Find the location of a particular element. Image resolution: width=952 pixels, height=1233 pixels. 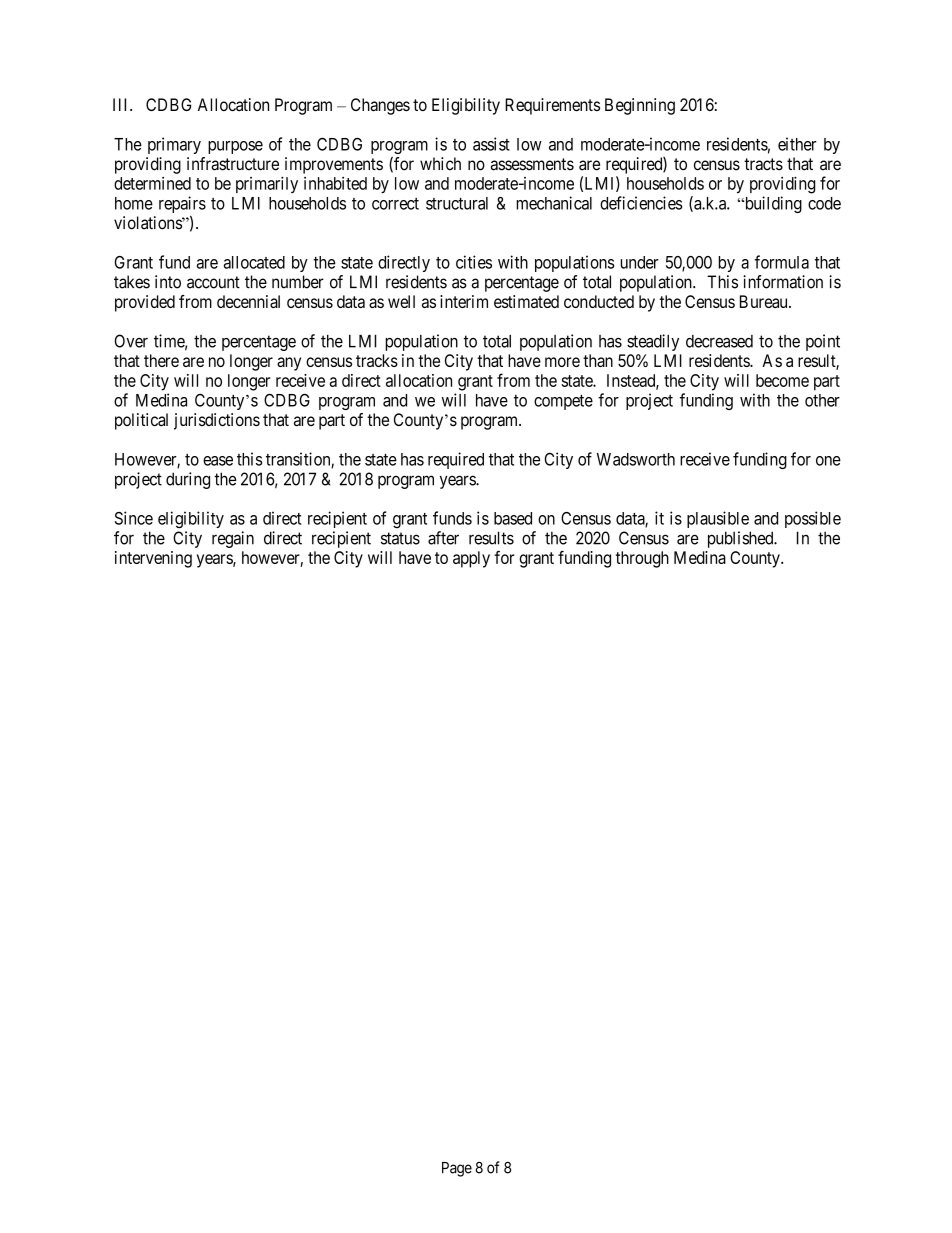

Page is located at coordinates (457, 1169).
